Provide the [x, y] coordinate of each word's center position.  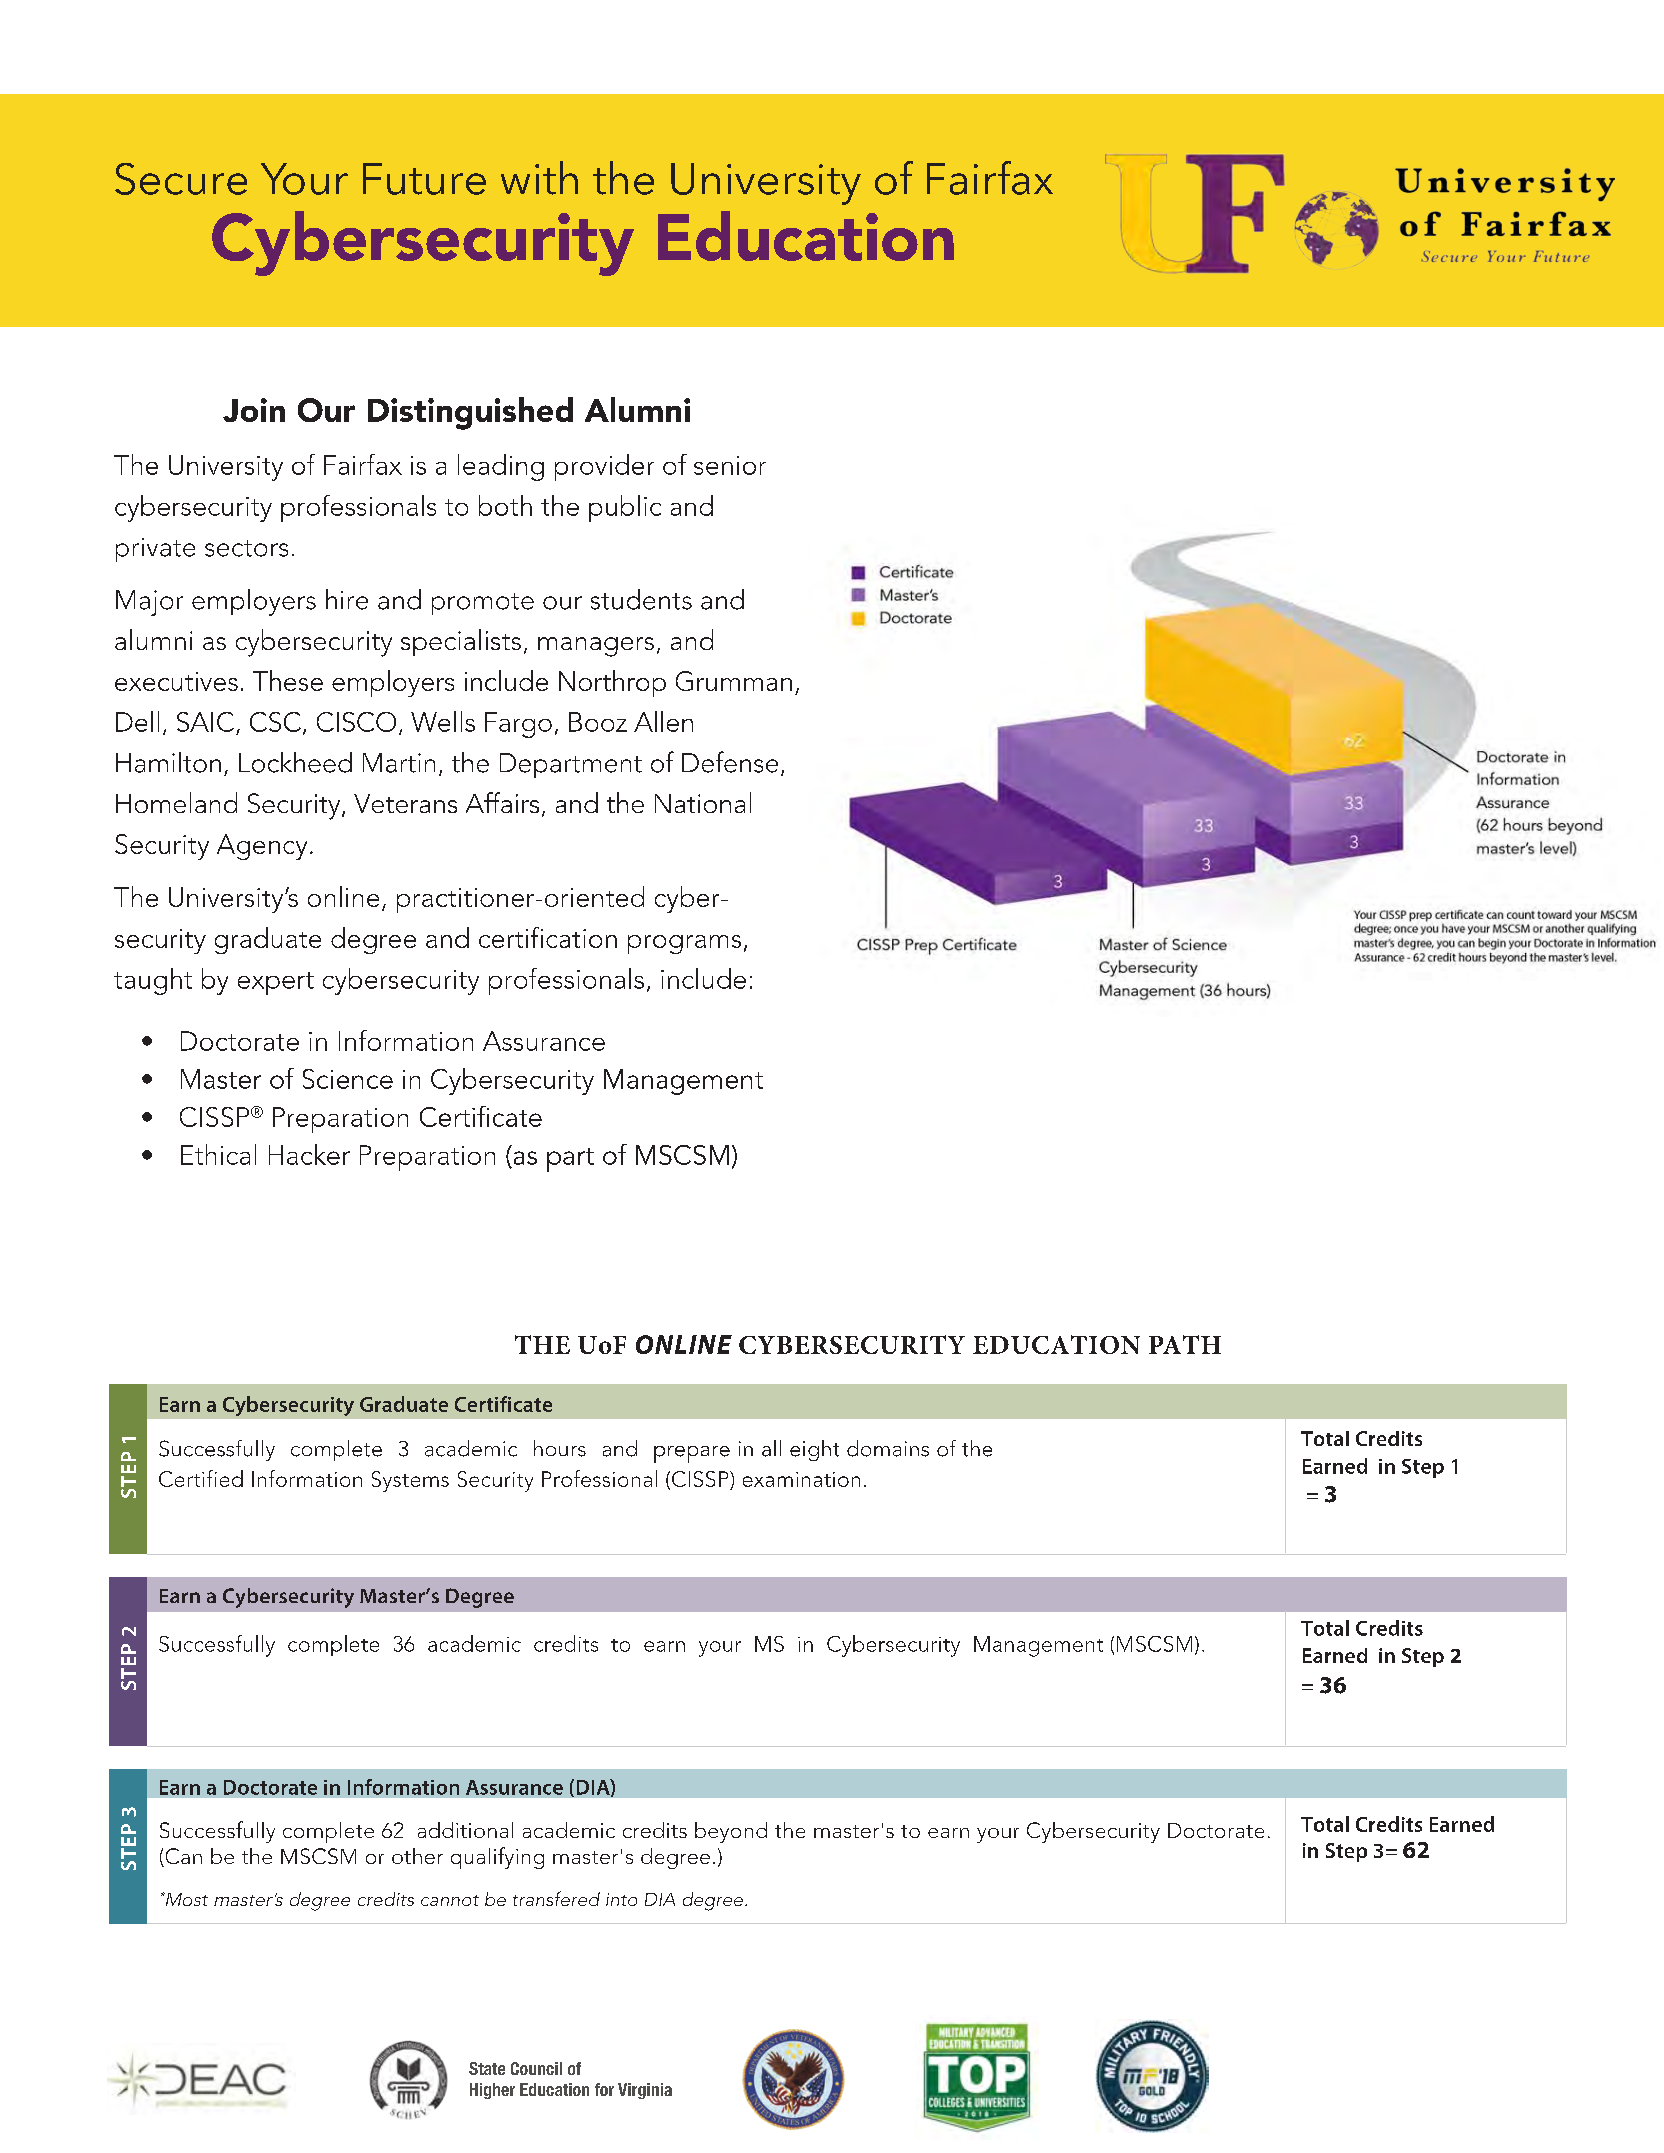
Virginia [645, 2091]
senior [730, 465]
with [539, 178]
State [487, 2068]
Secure [181, 179]
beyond [731, 1832]
